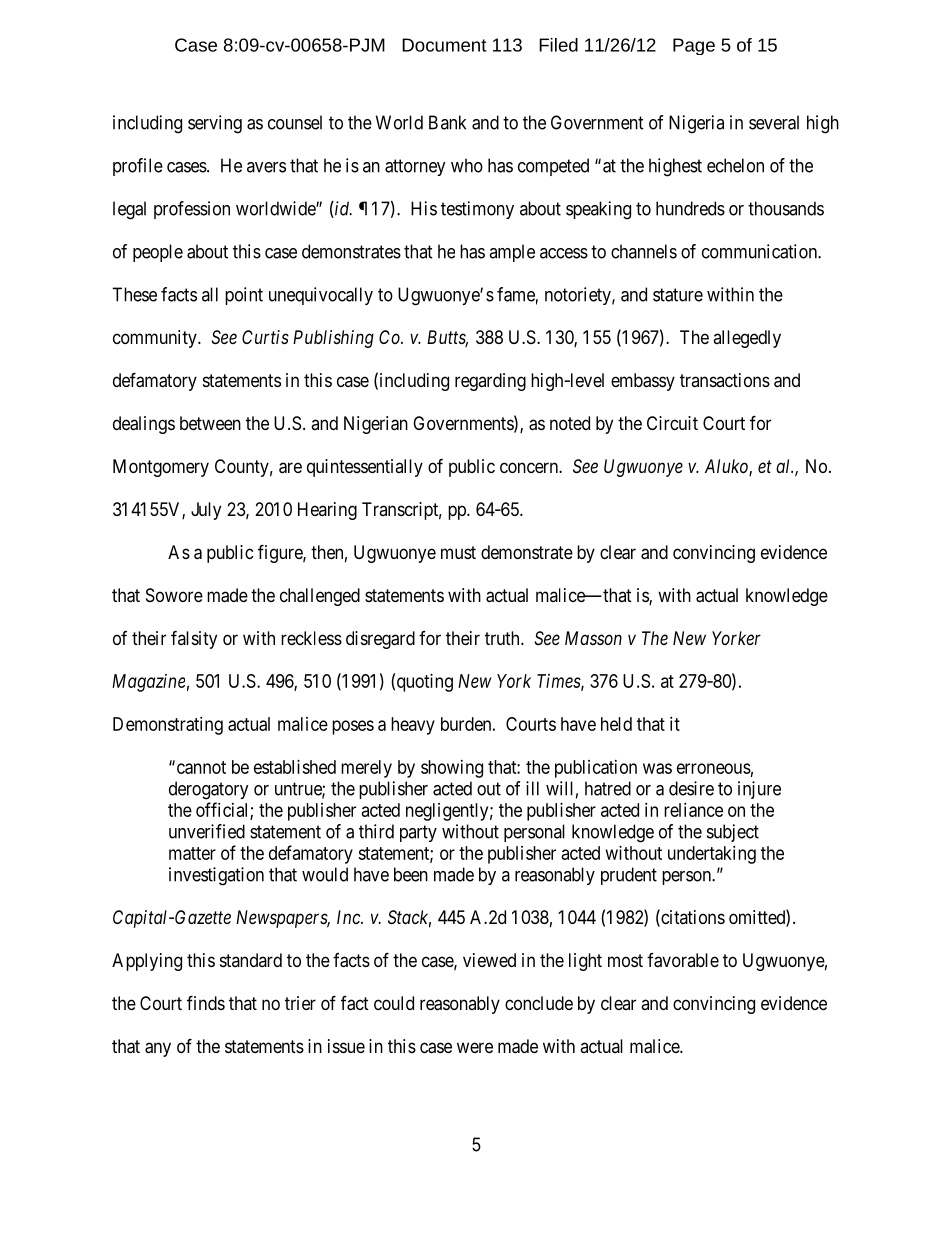 This screenshot has height=1233, width=952. Describe the element at coordinates (413, 726) in the screenshot. I see `heavy` at that location.
